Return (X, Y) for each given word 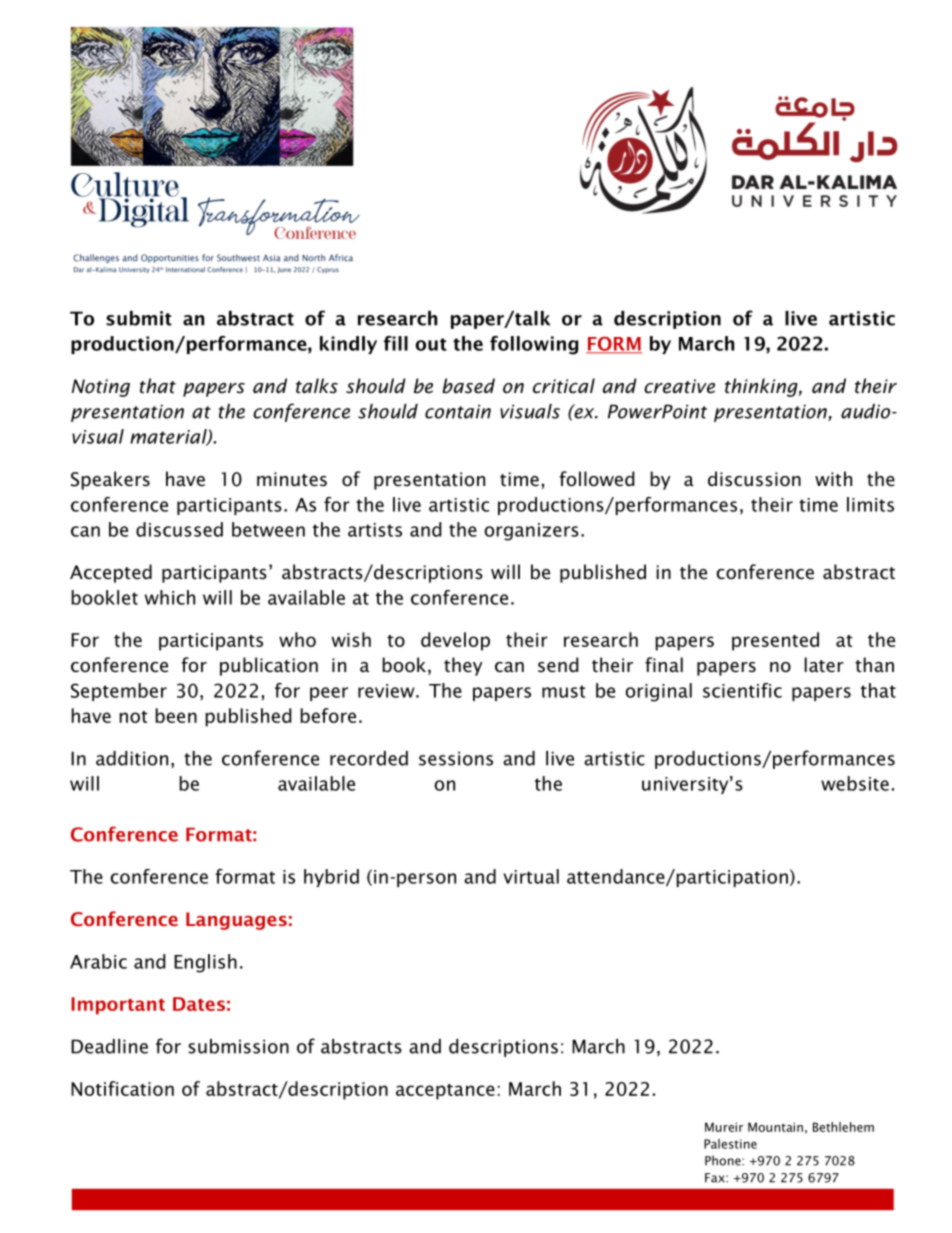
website (855, 783)
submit (139, 318)
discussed (179, 529)
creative (679, 386)
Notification (122, 1088)
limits (870, 504)
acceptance (445, 1092)
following (534, 345)
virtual (531, 876)
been (176, 715)
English (205, 963)
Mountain (775, 1127)
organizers (531, 532)
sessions (456, 758)
